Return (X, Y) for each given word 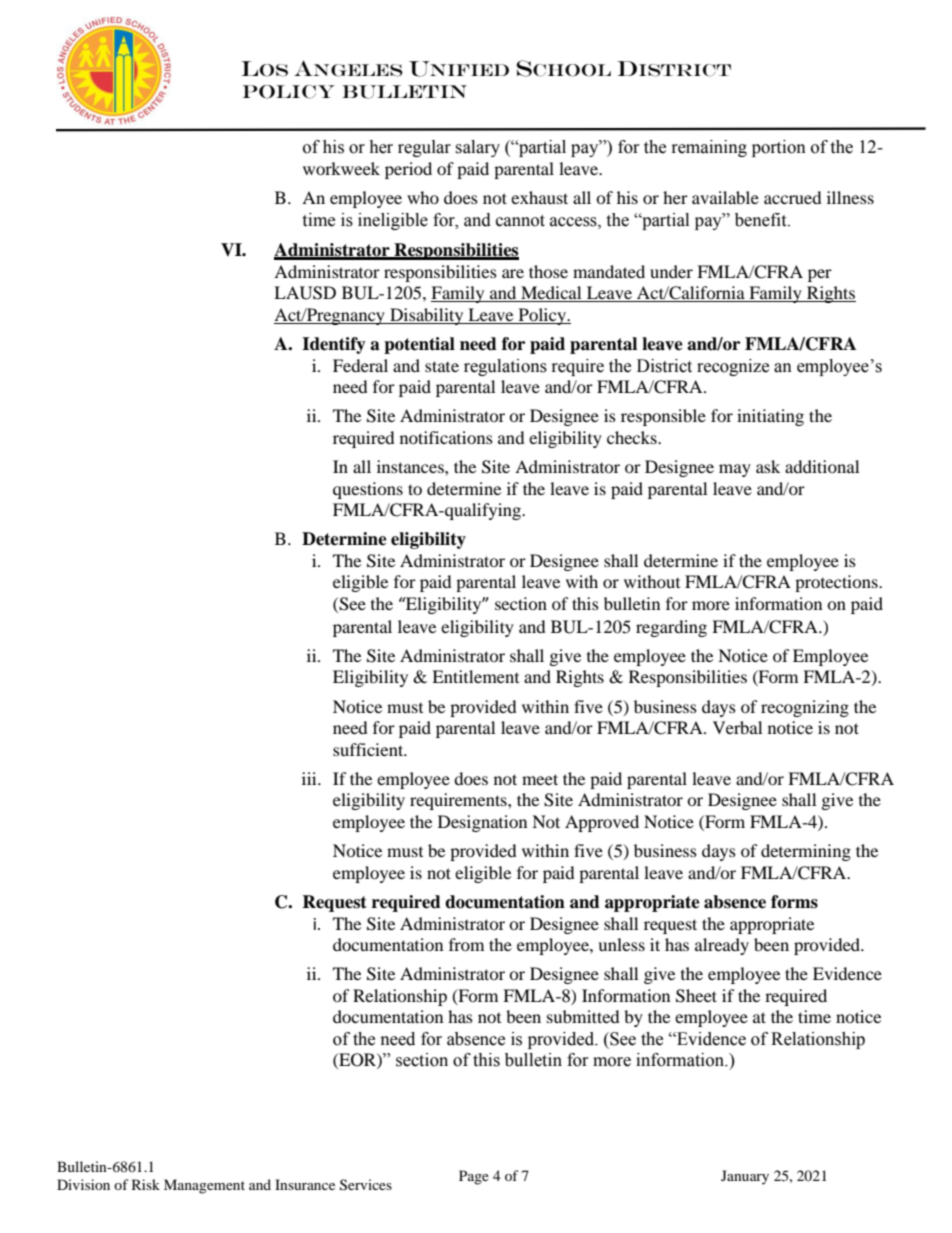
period (408, 170)
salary (477, 148)
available (725, 197)
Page (474, 1177)
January (745, 1177)
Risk (146, 1184)
